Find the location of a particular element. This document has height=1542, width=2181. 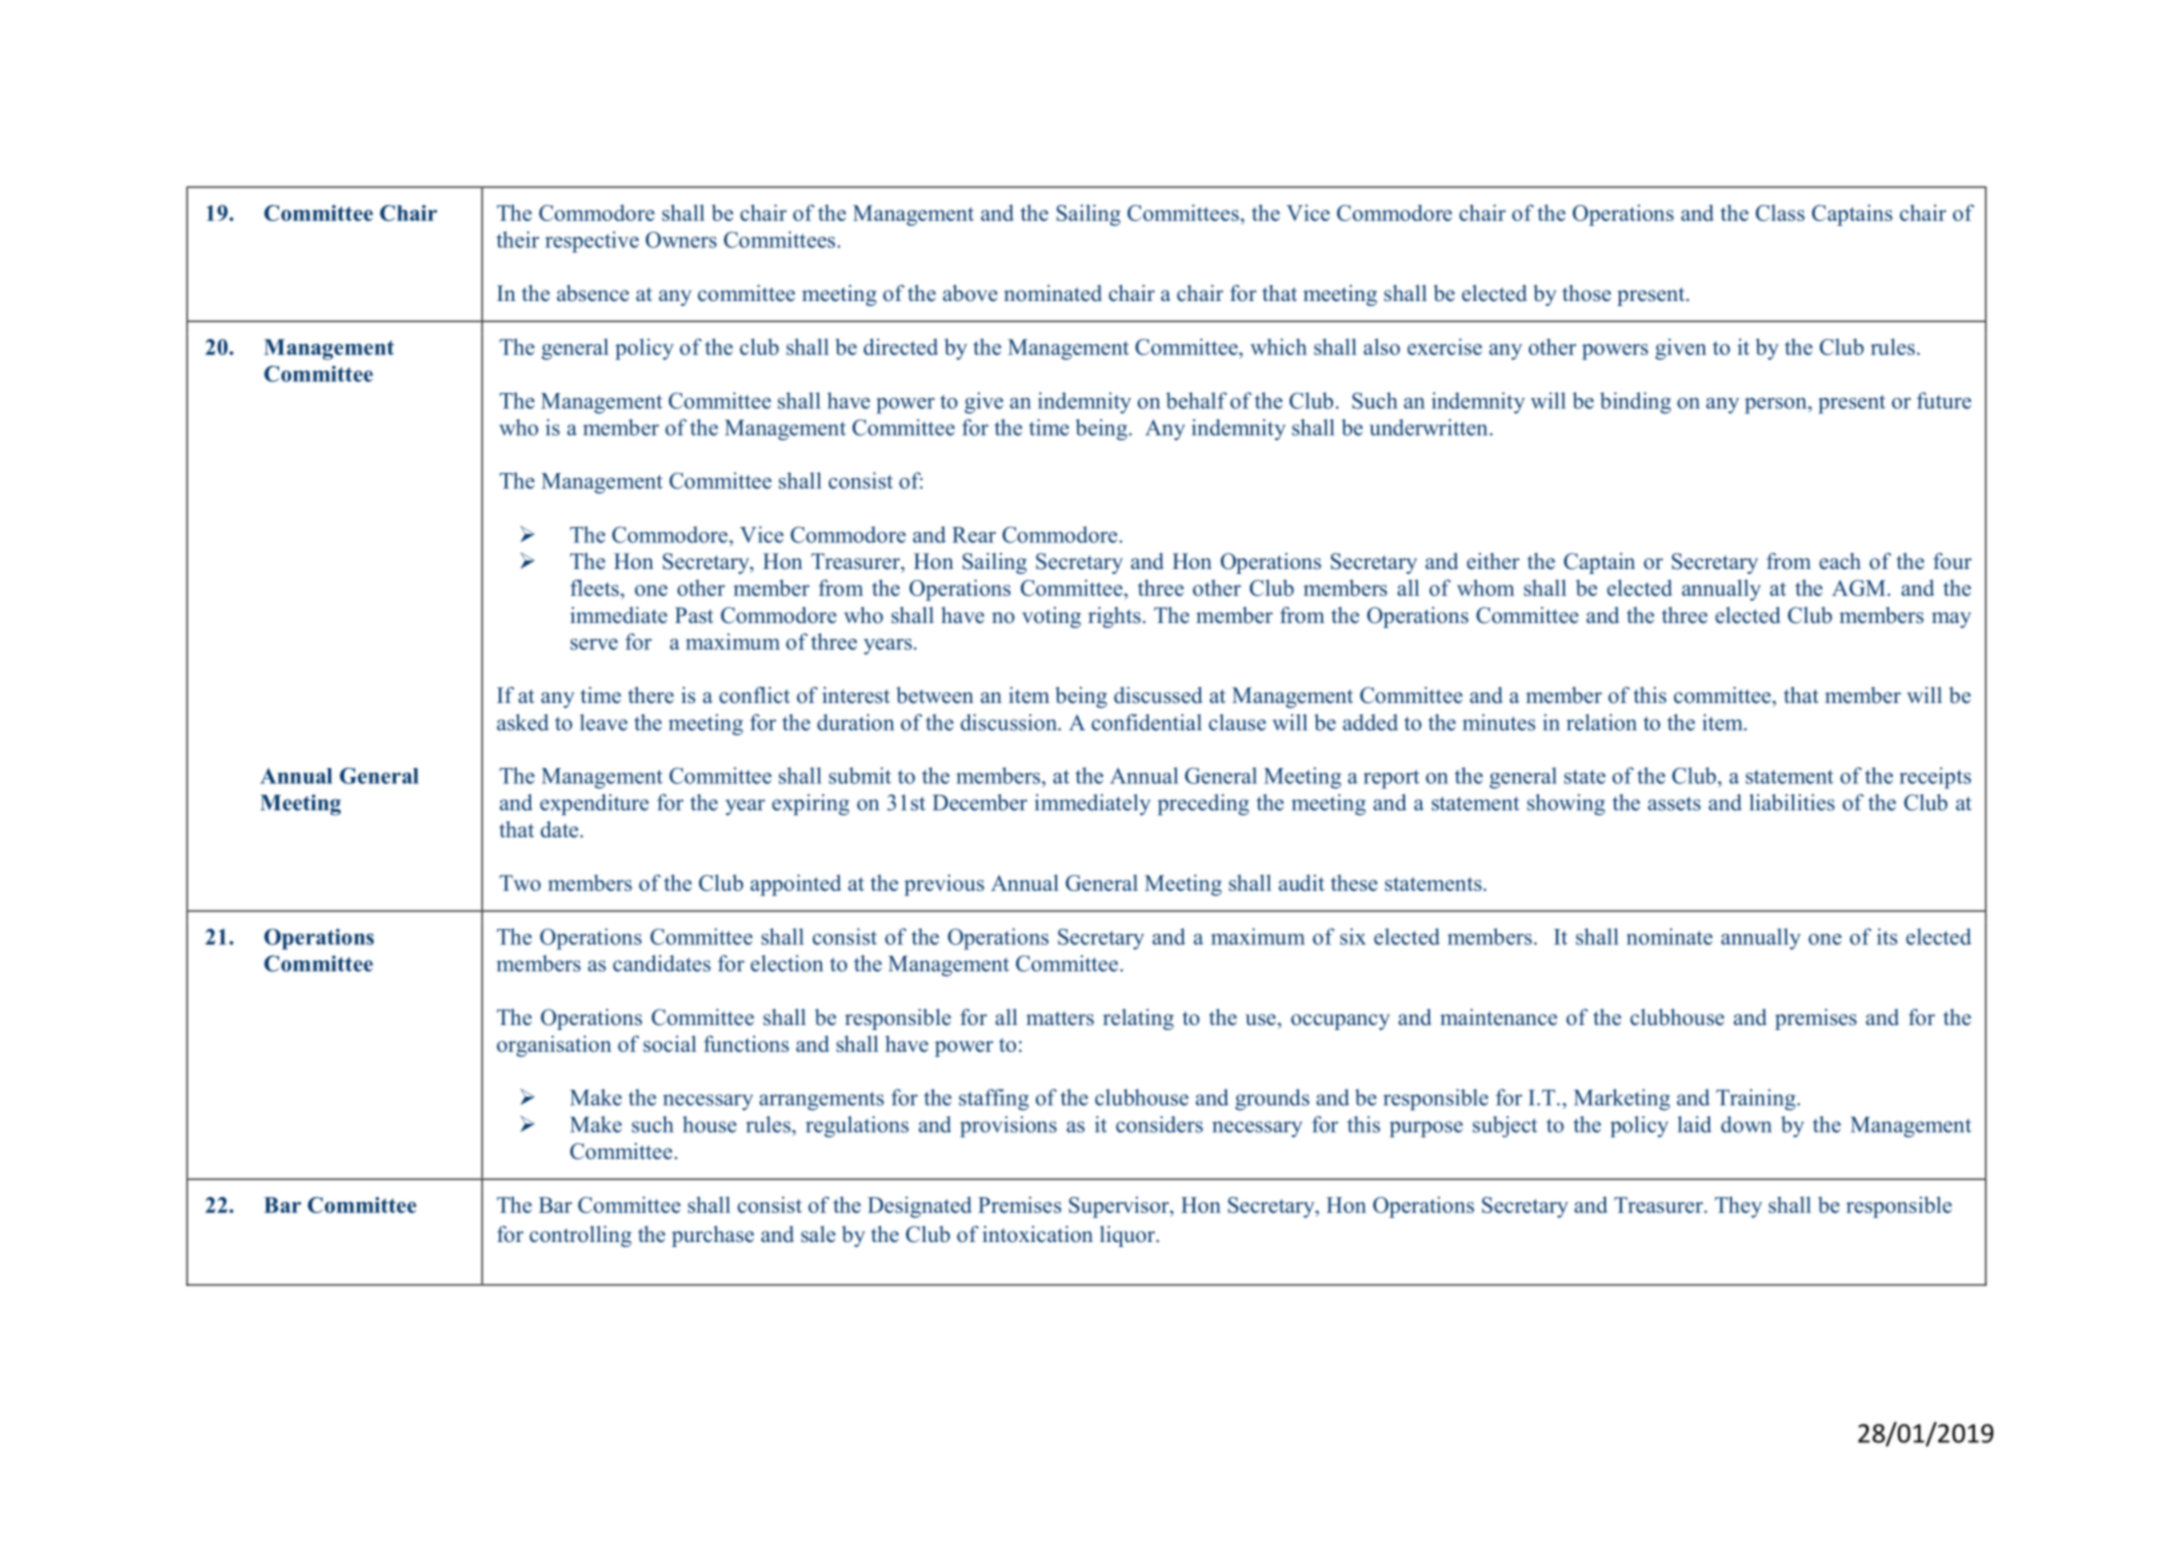

fleets is located at coordinates (594, 587).
